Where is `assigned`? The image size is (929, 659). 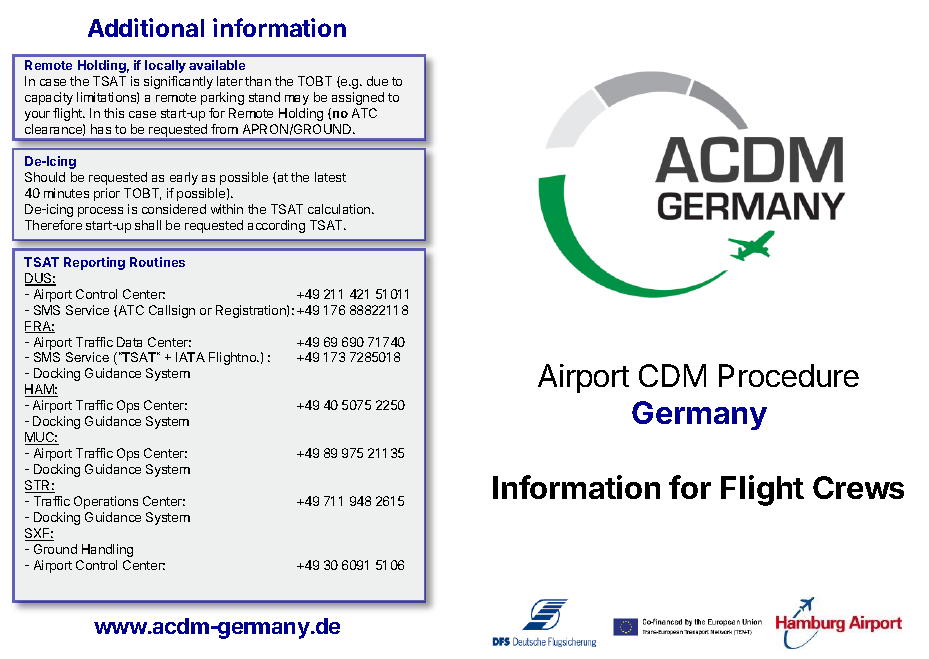
assigned is located at coordinates (358, 98).
